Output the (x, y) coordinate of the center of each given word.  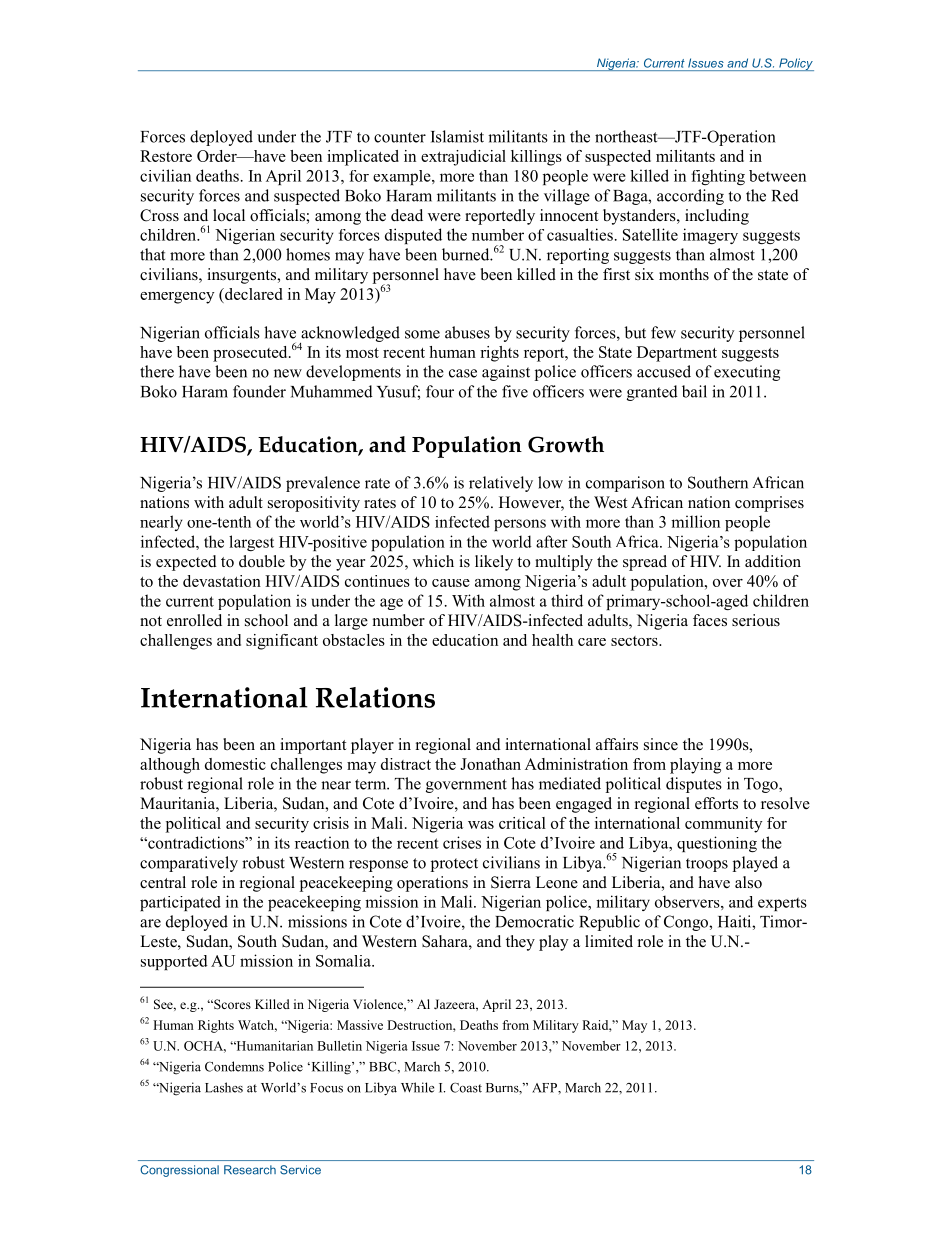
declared (252, 294)
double (262, 561)
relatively (501, 484)
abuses (467, 332)
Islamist (457, 136)
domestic (235, 764)
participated (180, 903)
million (695, 521)
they (520, 943)
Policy (795, 64)
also (748, 882)
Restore (166, 156)
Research (250, 1170)
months (684, 274)
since (661, 744)
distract (406, 764)
